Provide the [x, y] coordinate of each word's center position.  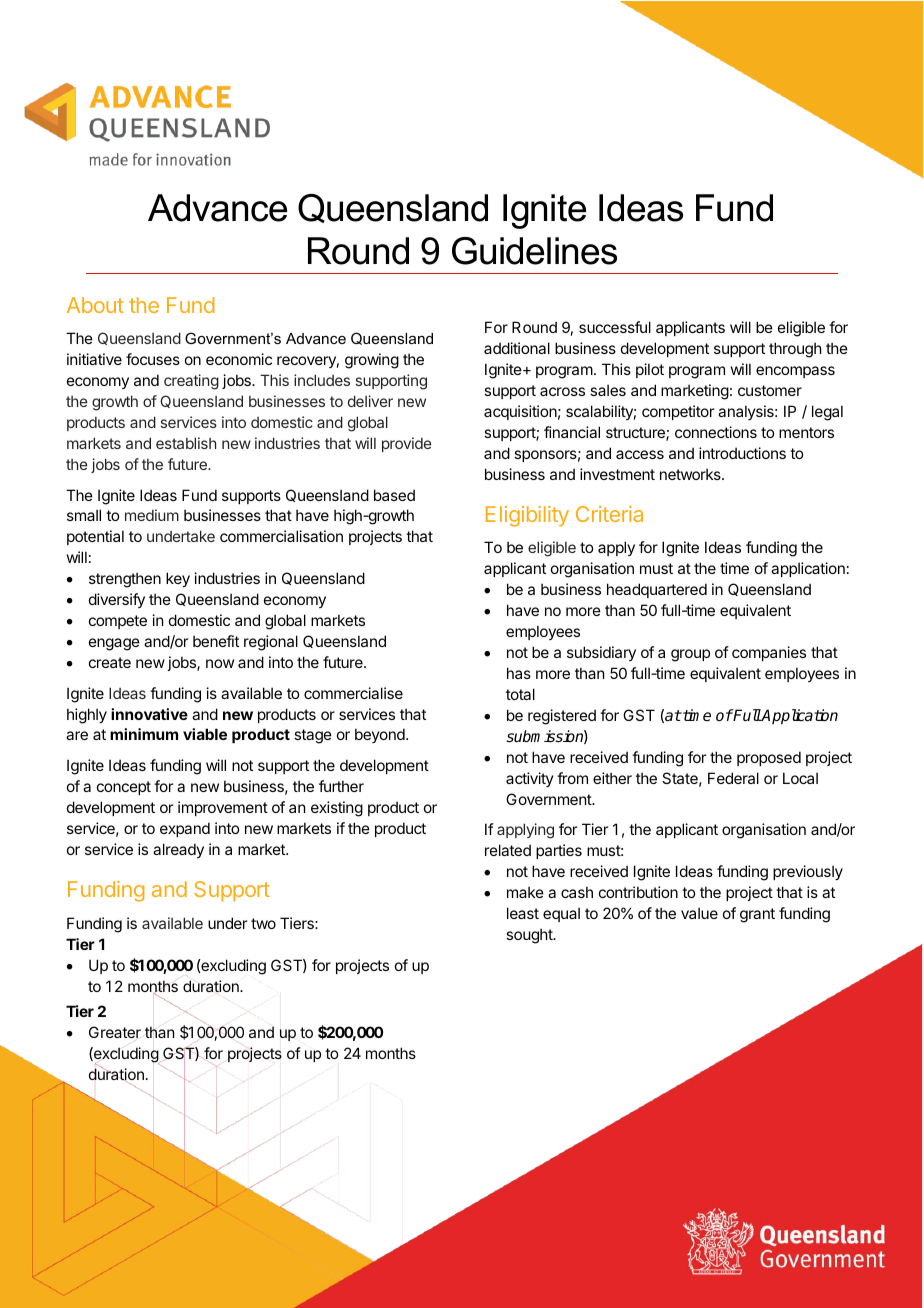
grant [757, 915]
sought [530, 936]
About [95, 305]
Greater [115, 1033]
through [795, 350]
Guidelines [534, 251]
